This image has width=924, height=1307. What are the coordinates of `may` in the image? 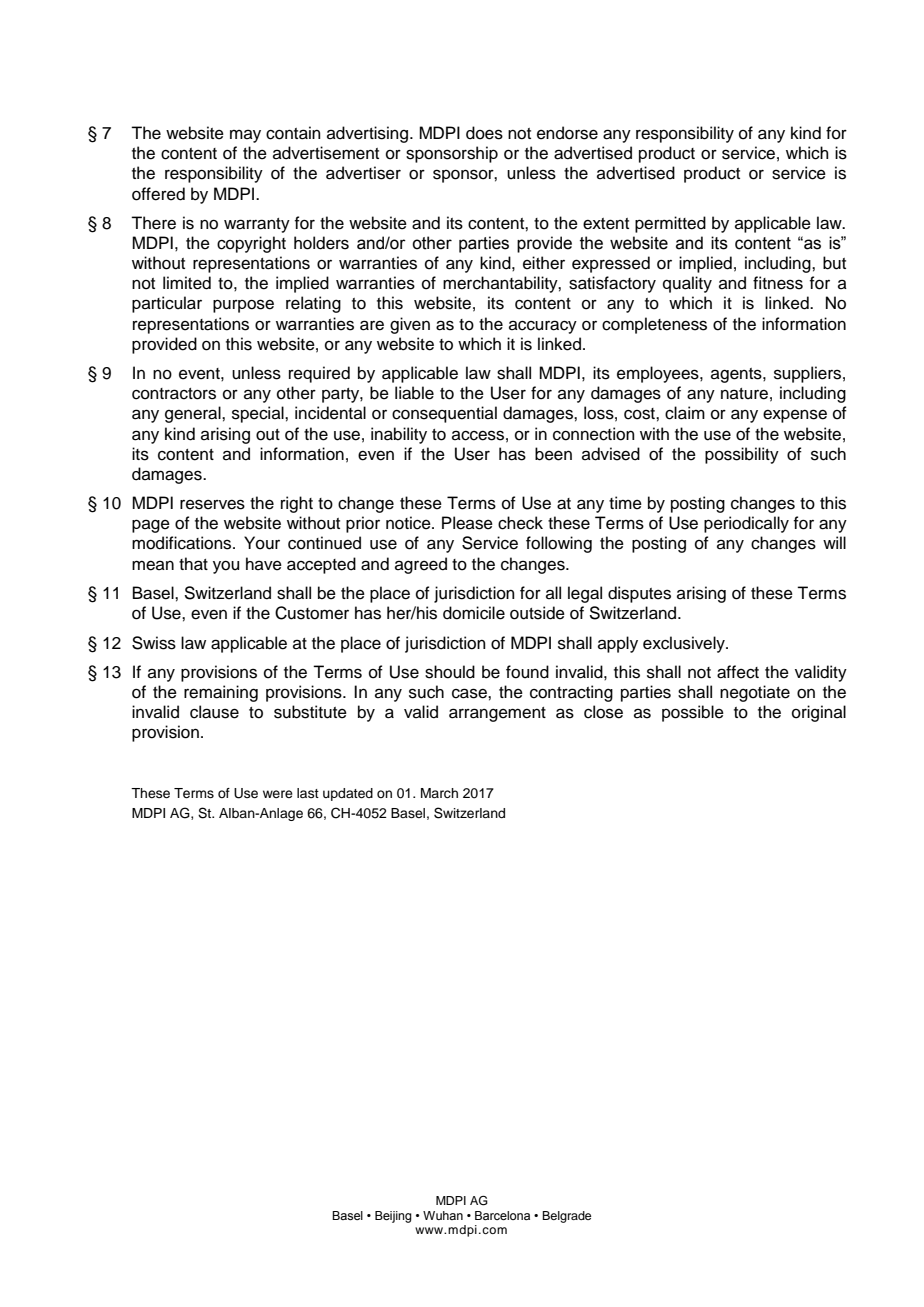 It's located at (245, 136).
